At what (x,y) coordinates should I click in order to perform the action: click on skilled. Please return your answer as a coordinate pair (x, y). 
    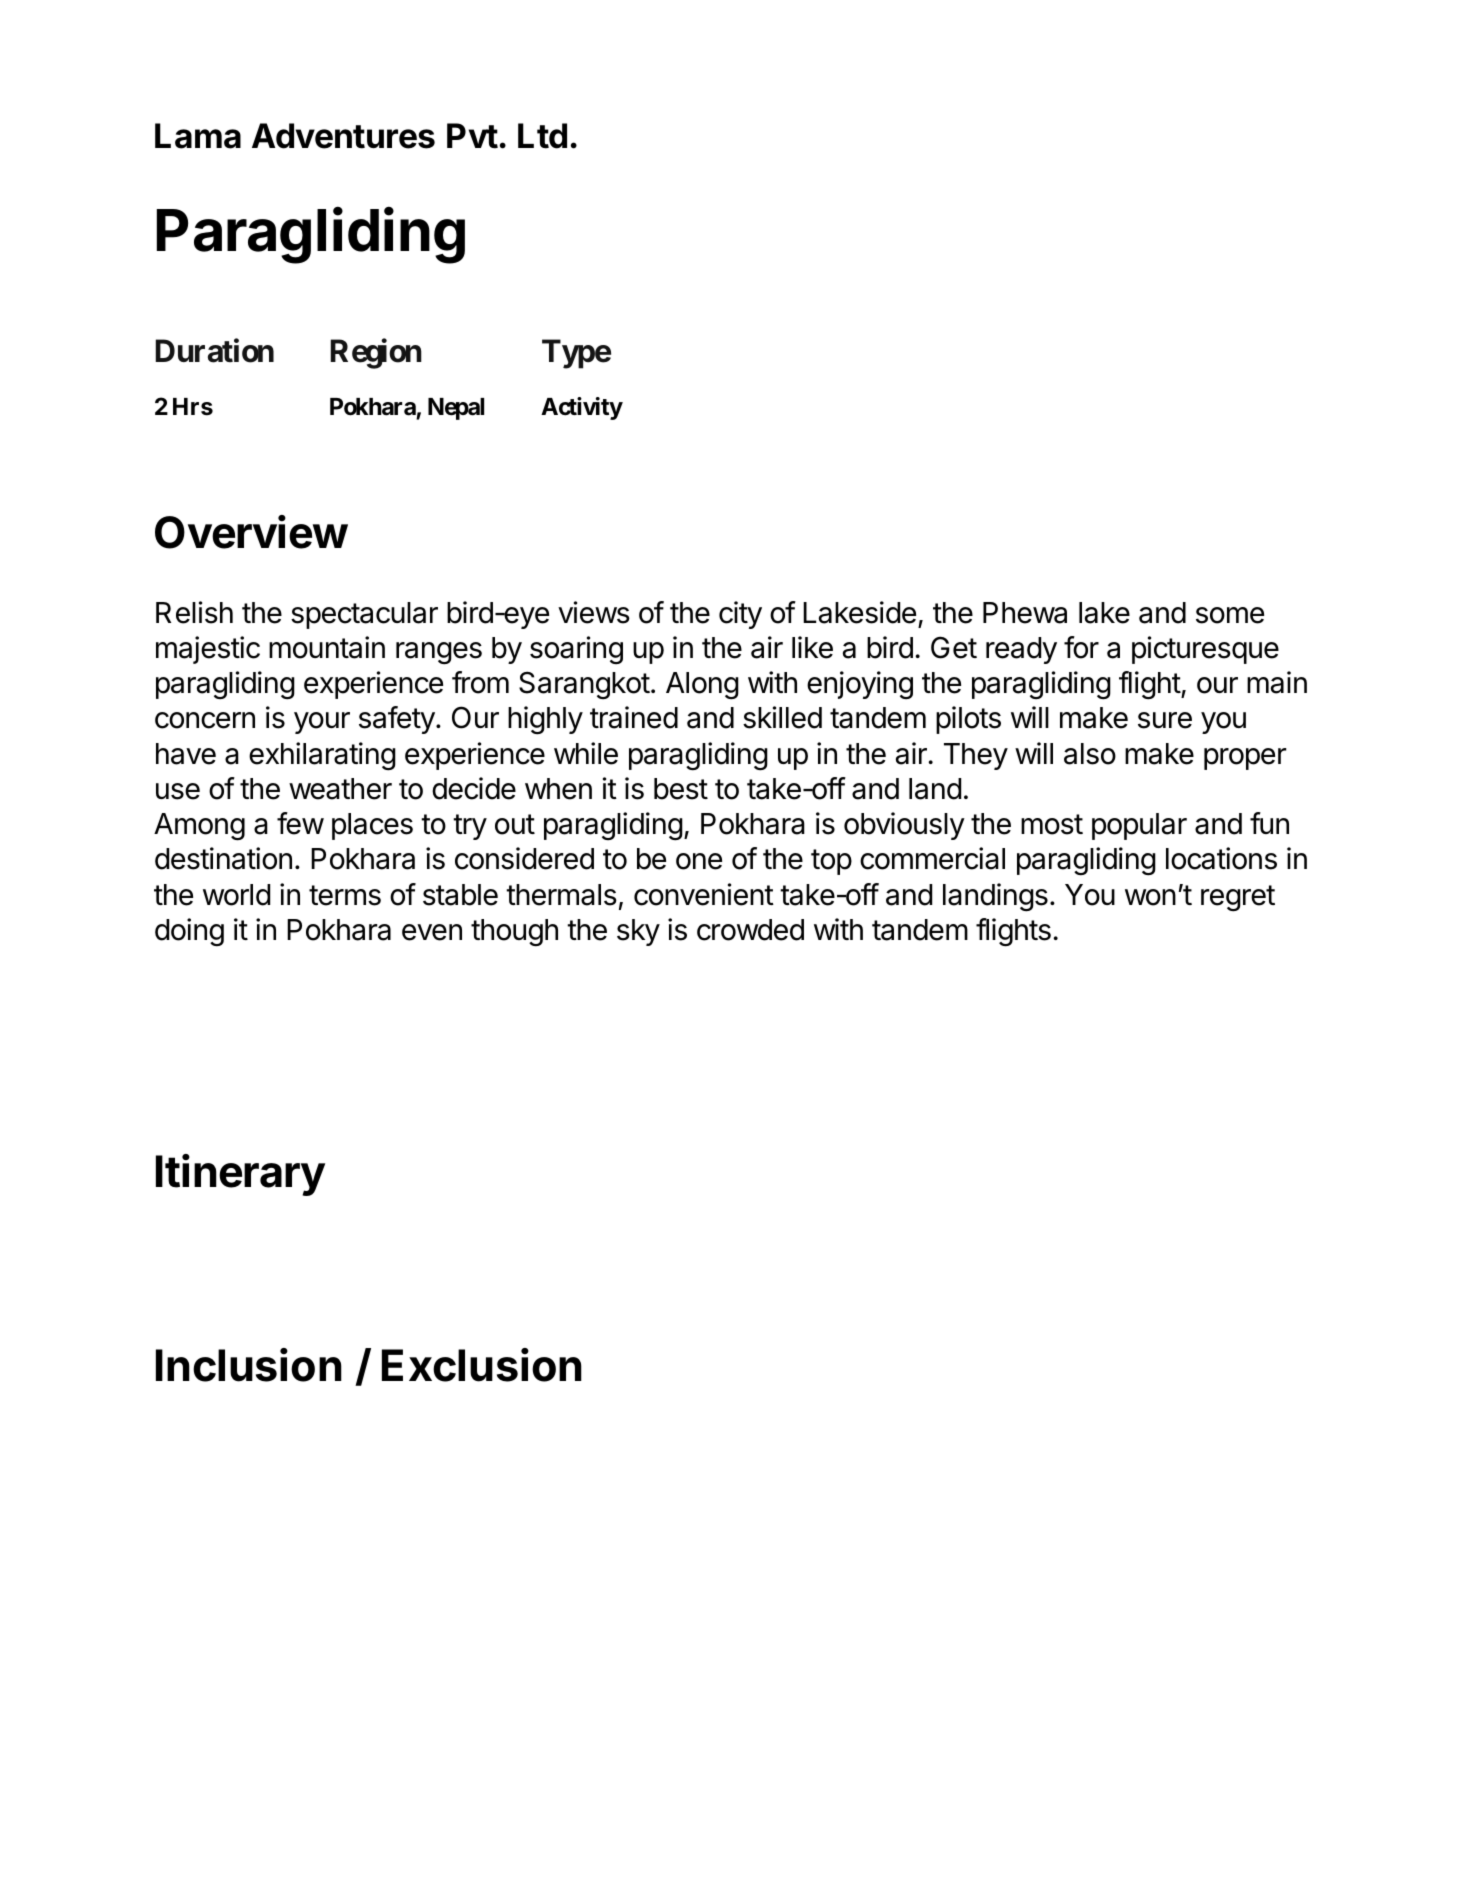
    Looking at the image, I should click on (782, 717).
